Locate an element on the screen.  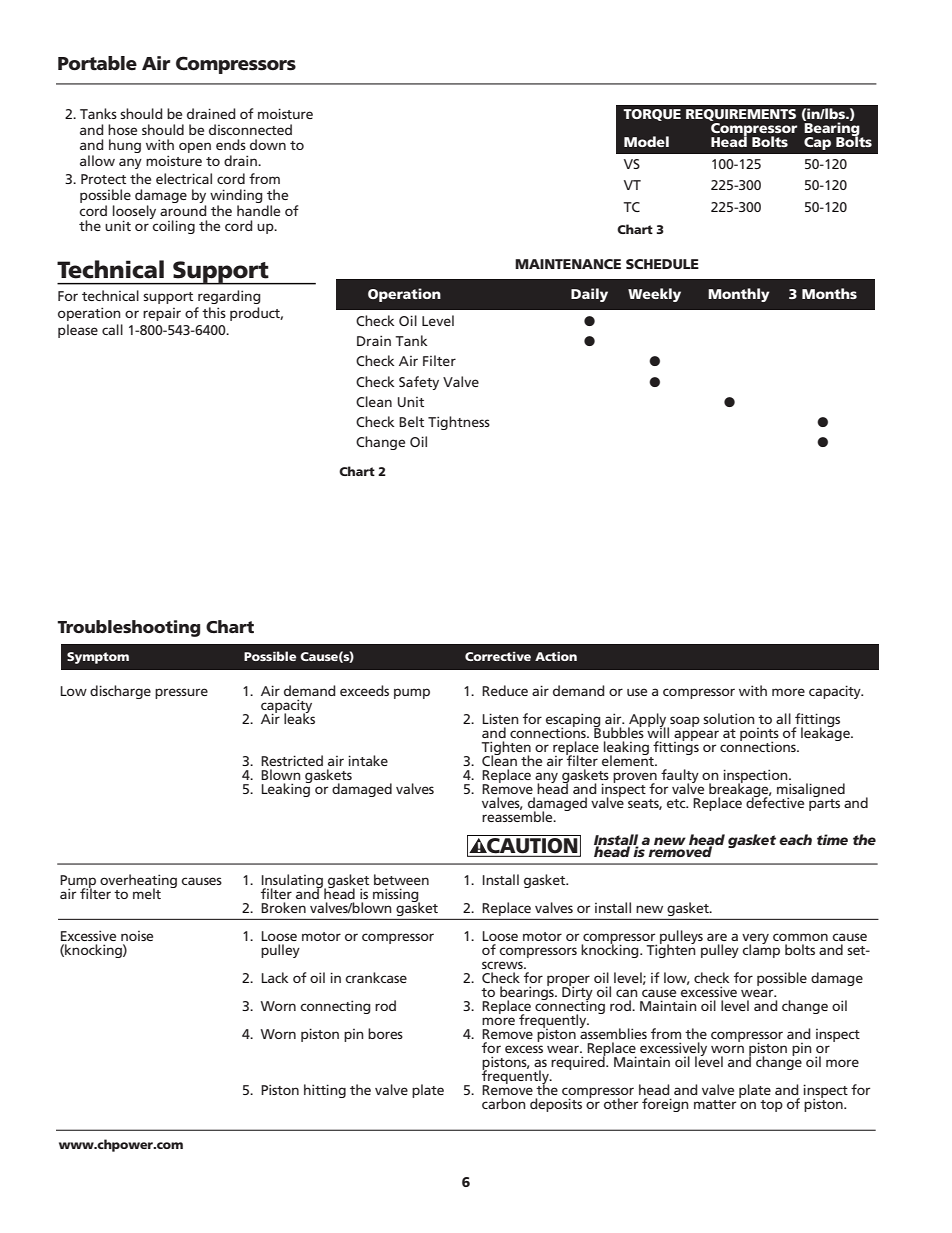
hose is located at coordinates (122, 129).
